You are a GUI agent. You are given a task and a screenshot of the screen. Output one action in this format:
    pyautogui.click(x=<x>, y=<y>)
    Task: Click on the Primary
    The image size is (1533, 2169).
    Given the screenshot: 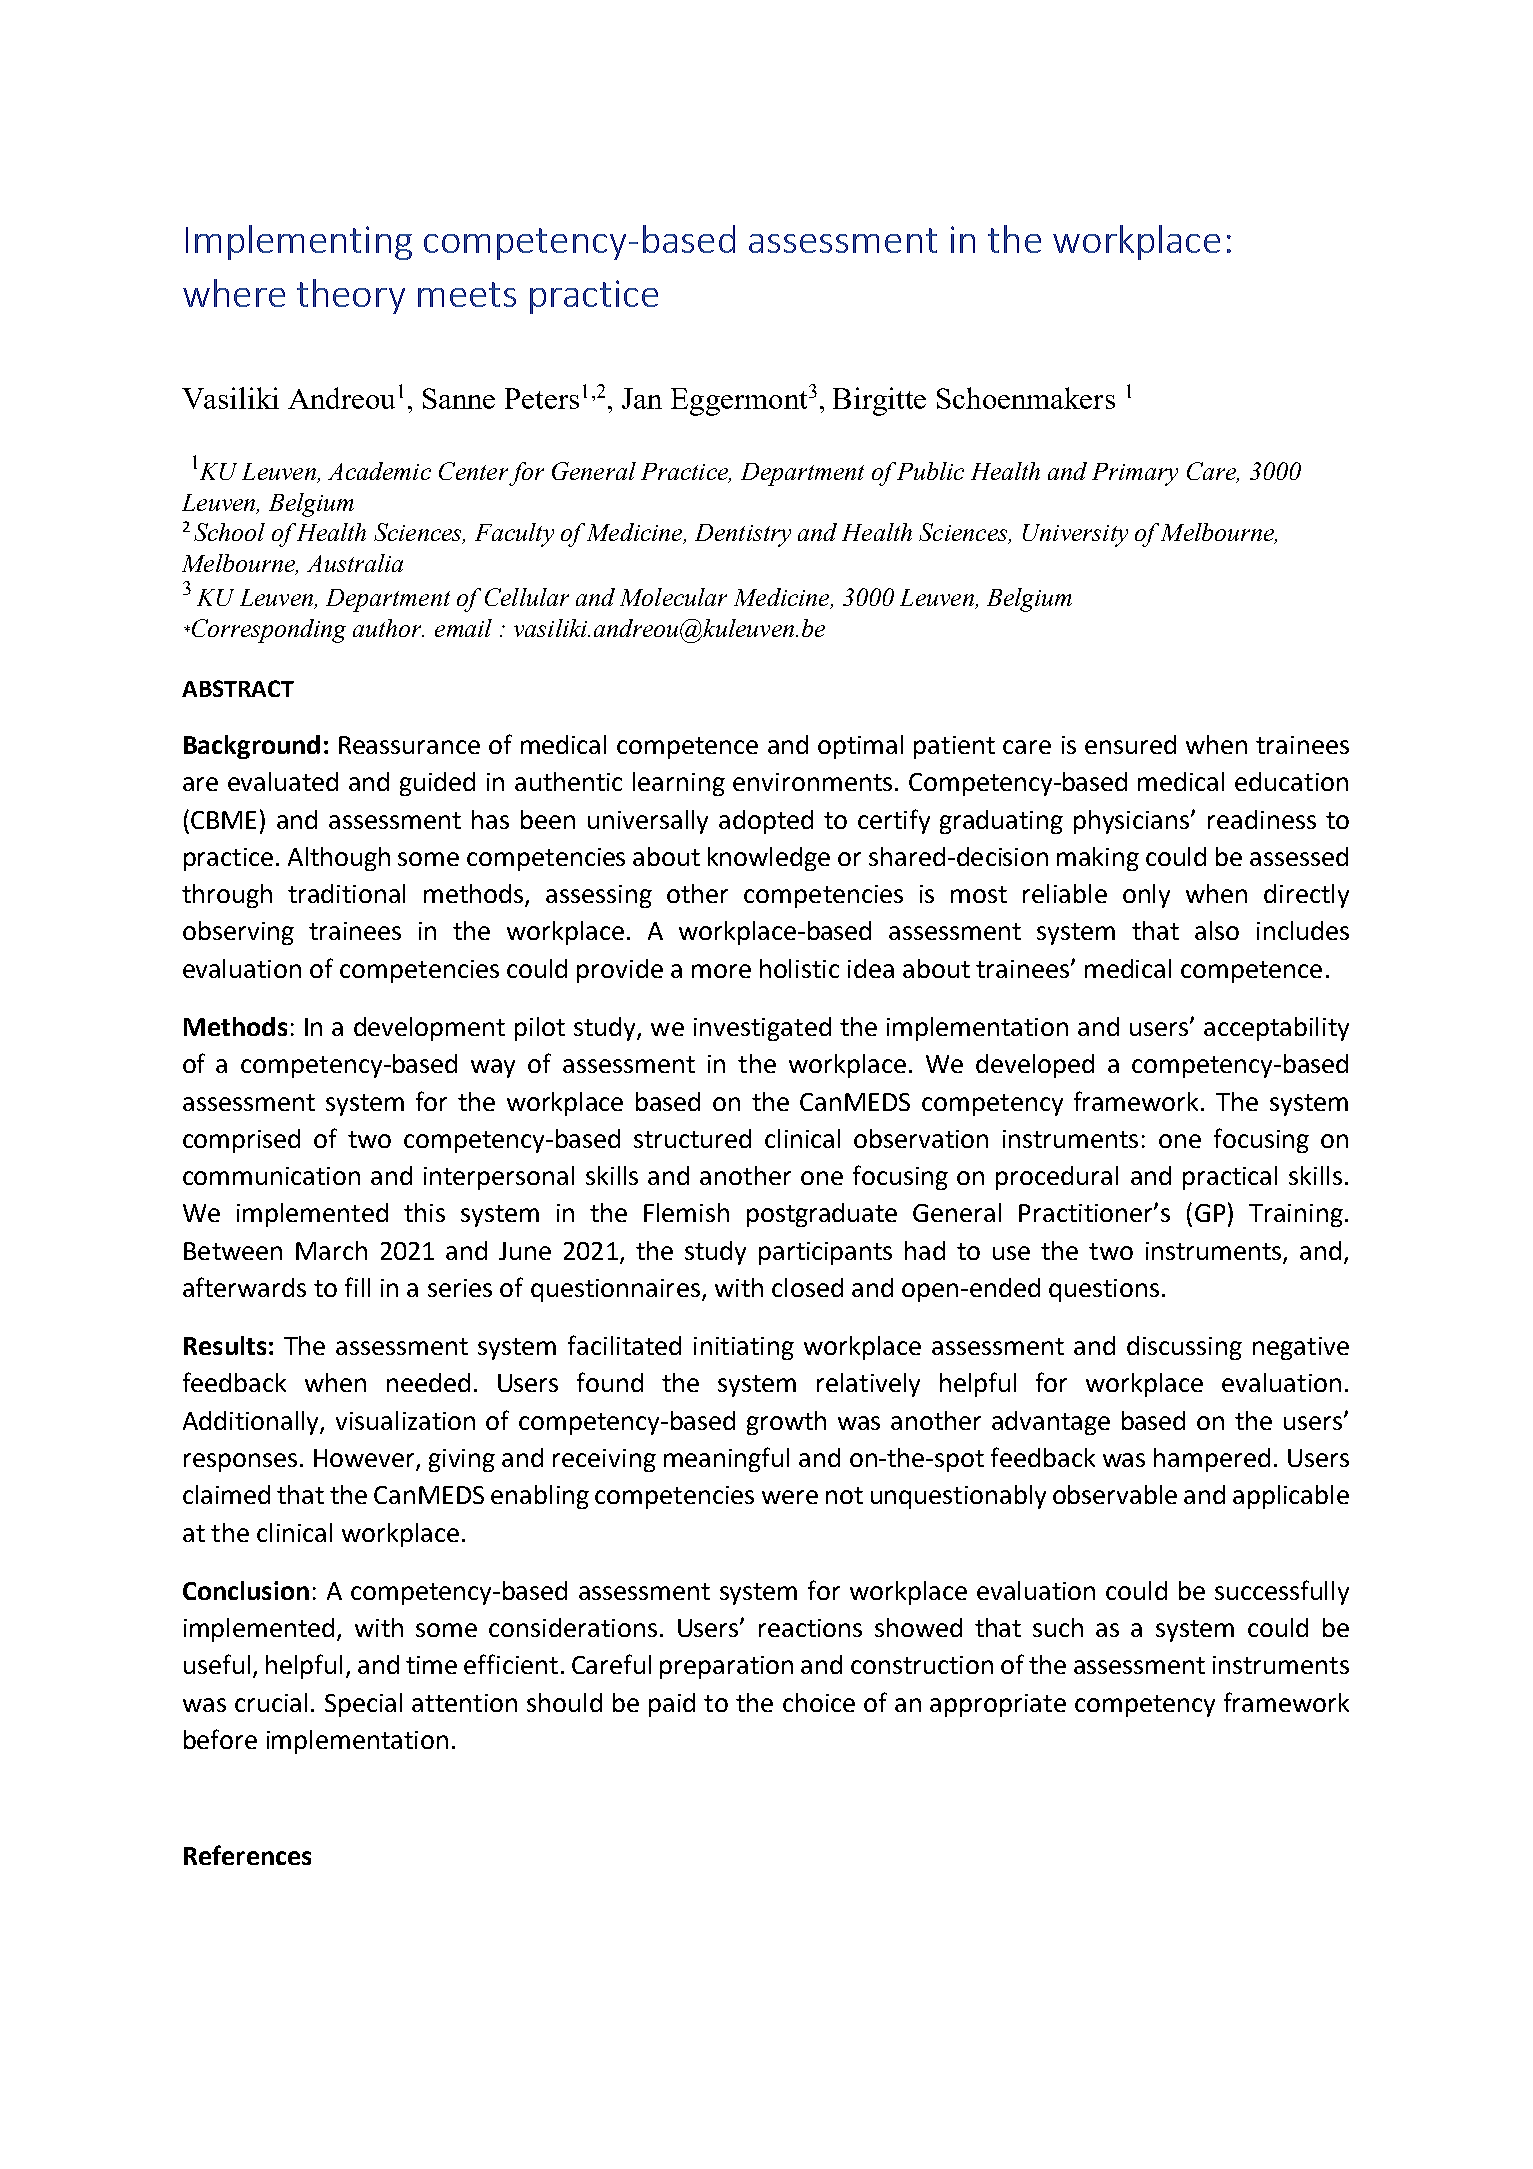 What is the action you would take?
    pyautogui.click(x=1135, y=474)
